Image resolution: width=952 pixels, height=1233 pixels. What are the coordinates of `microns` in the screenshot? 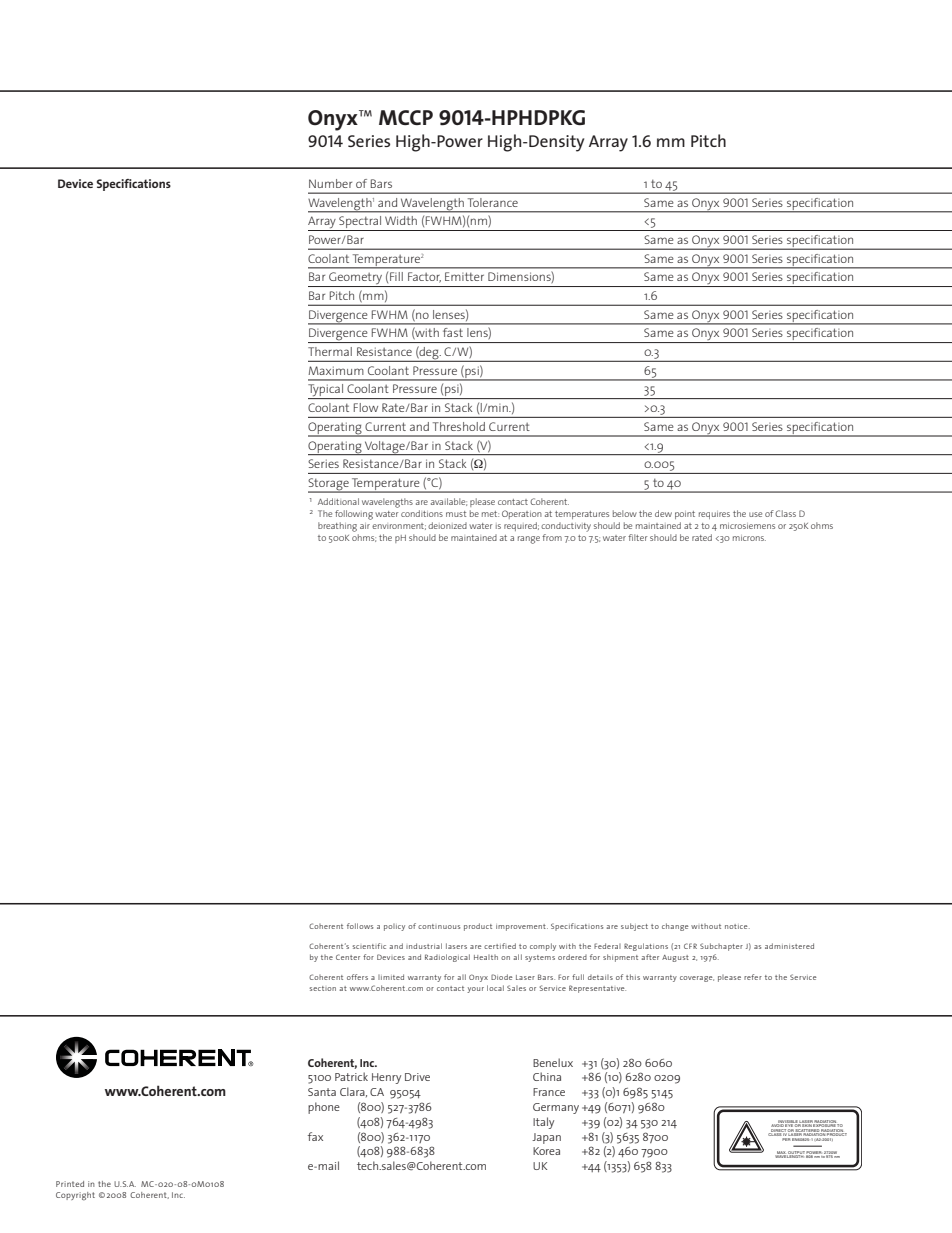 It's located at (749, 538).
